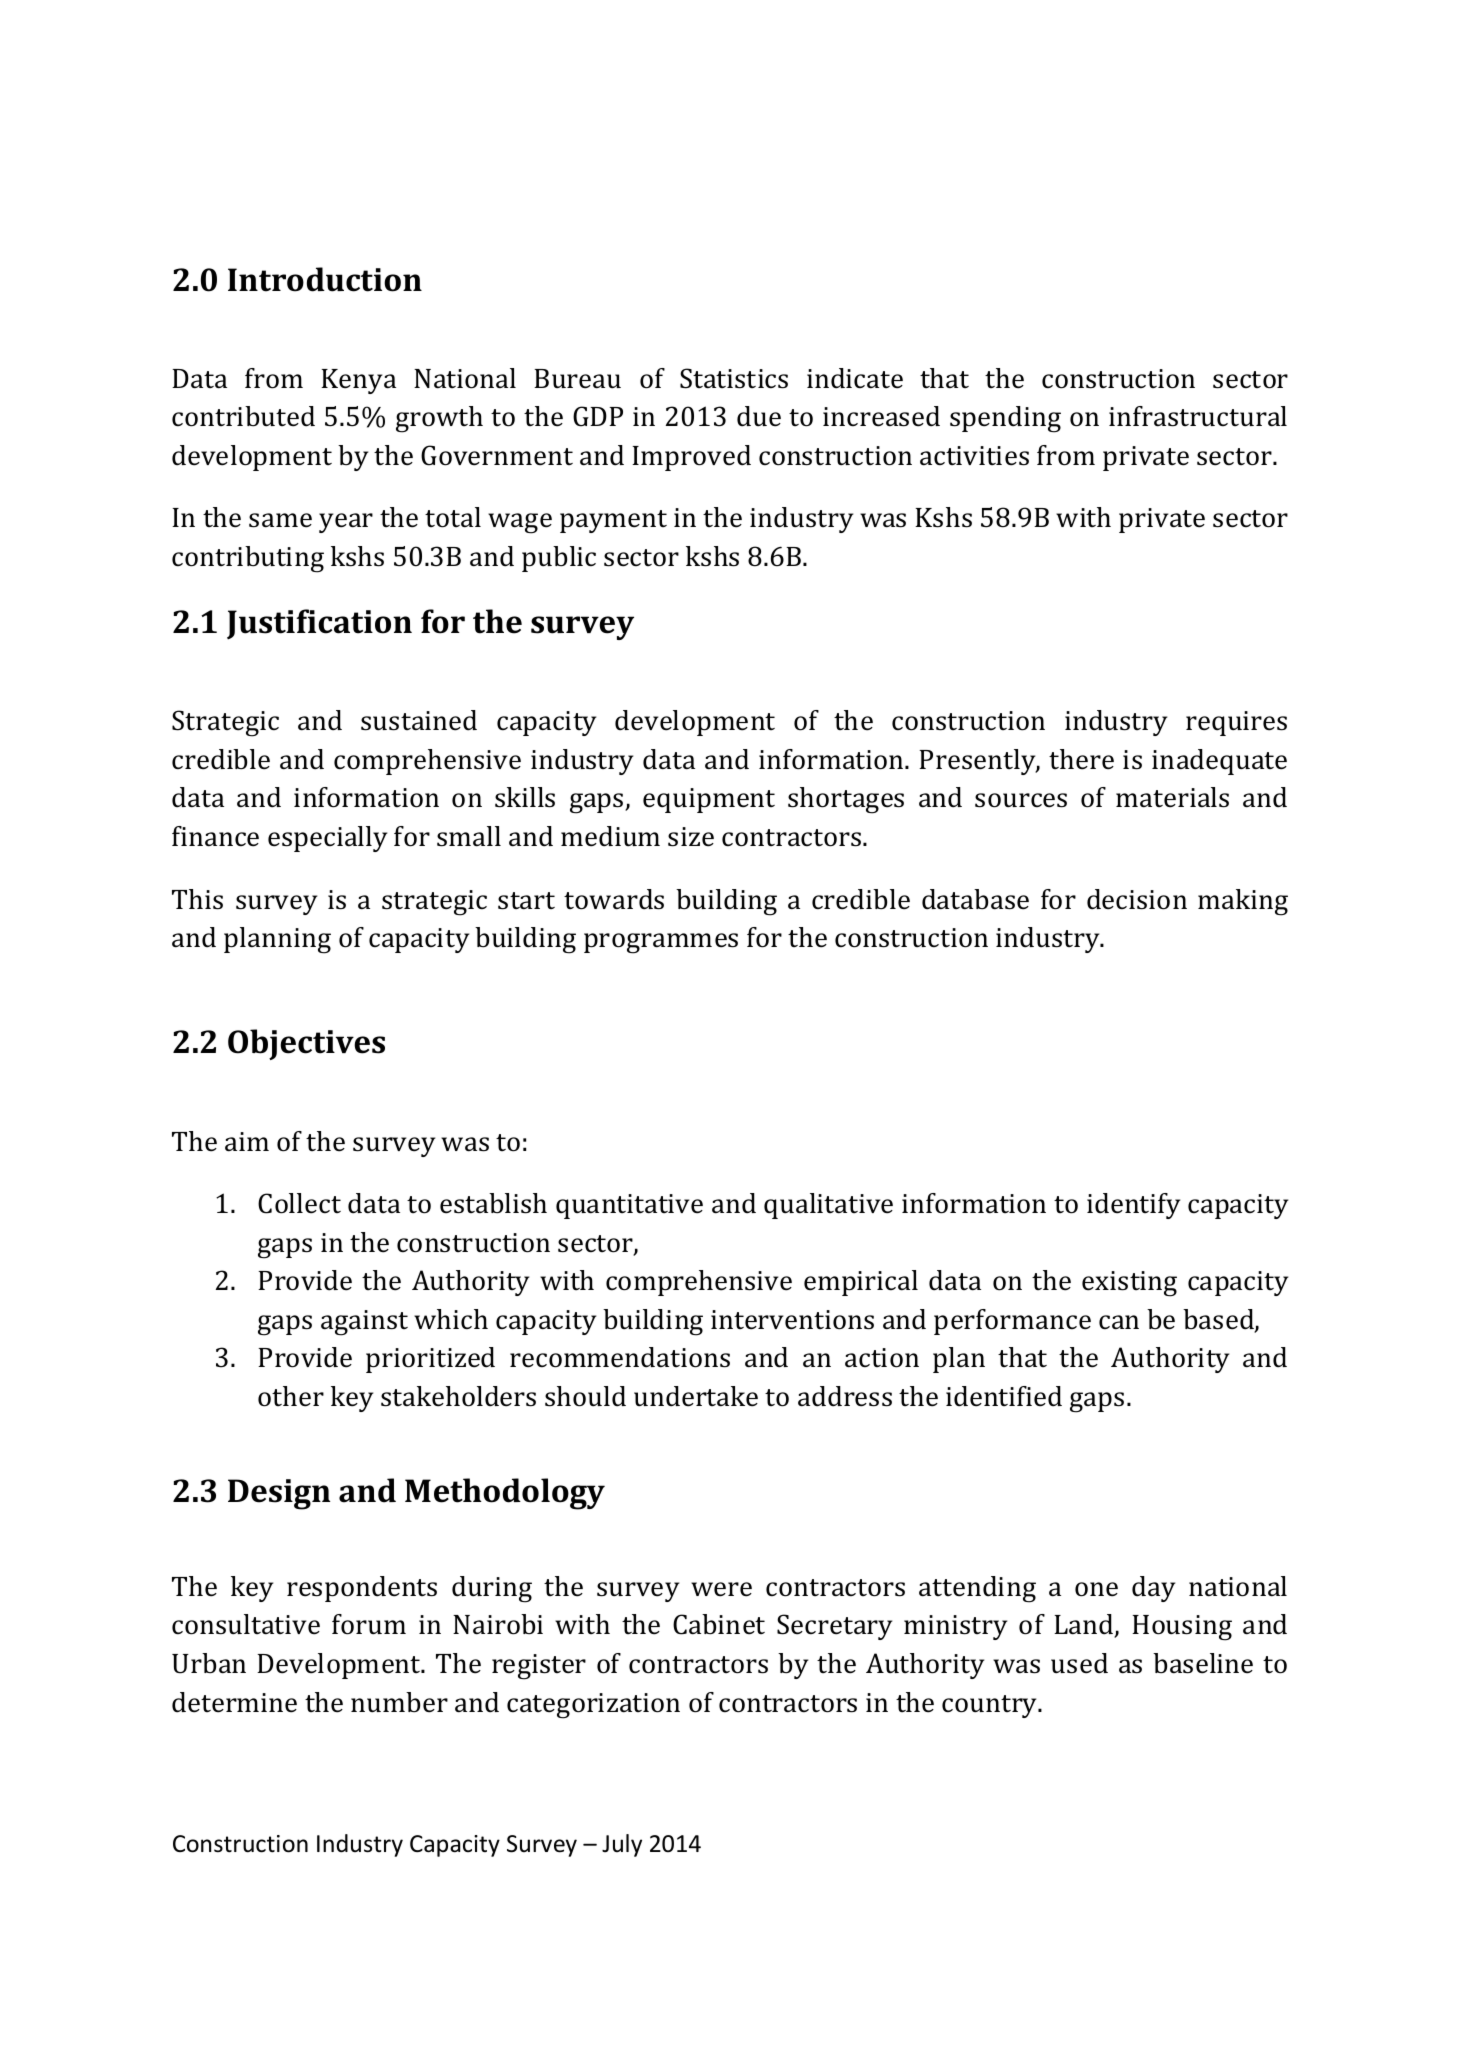 Image resolution: width=1459 pixels, height=2065 pixels. Describe the element at coordinates (709, 800) in the screenshot. I see `equipment` at that location.
